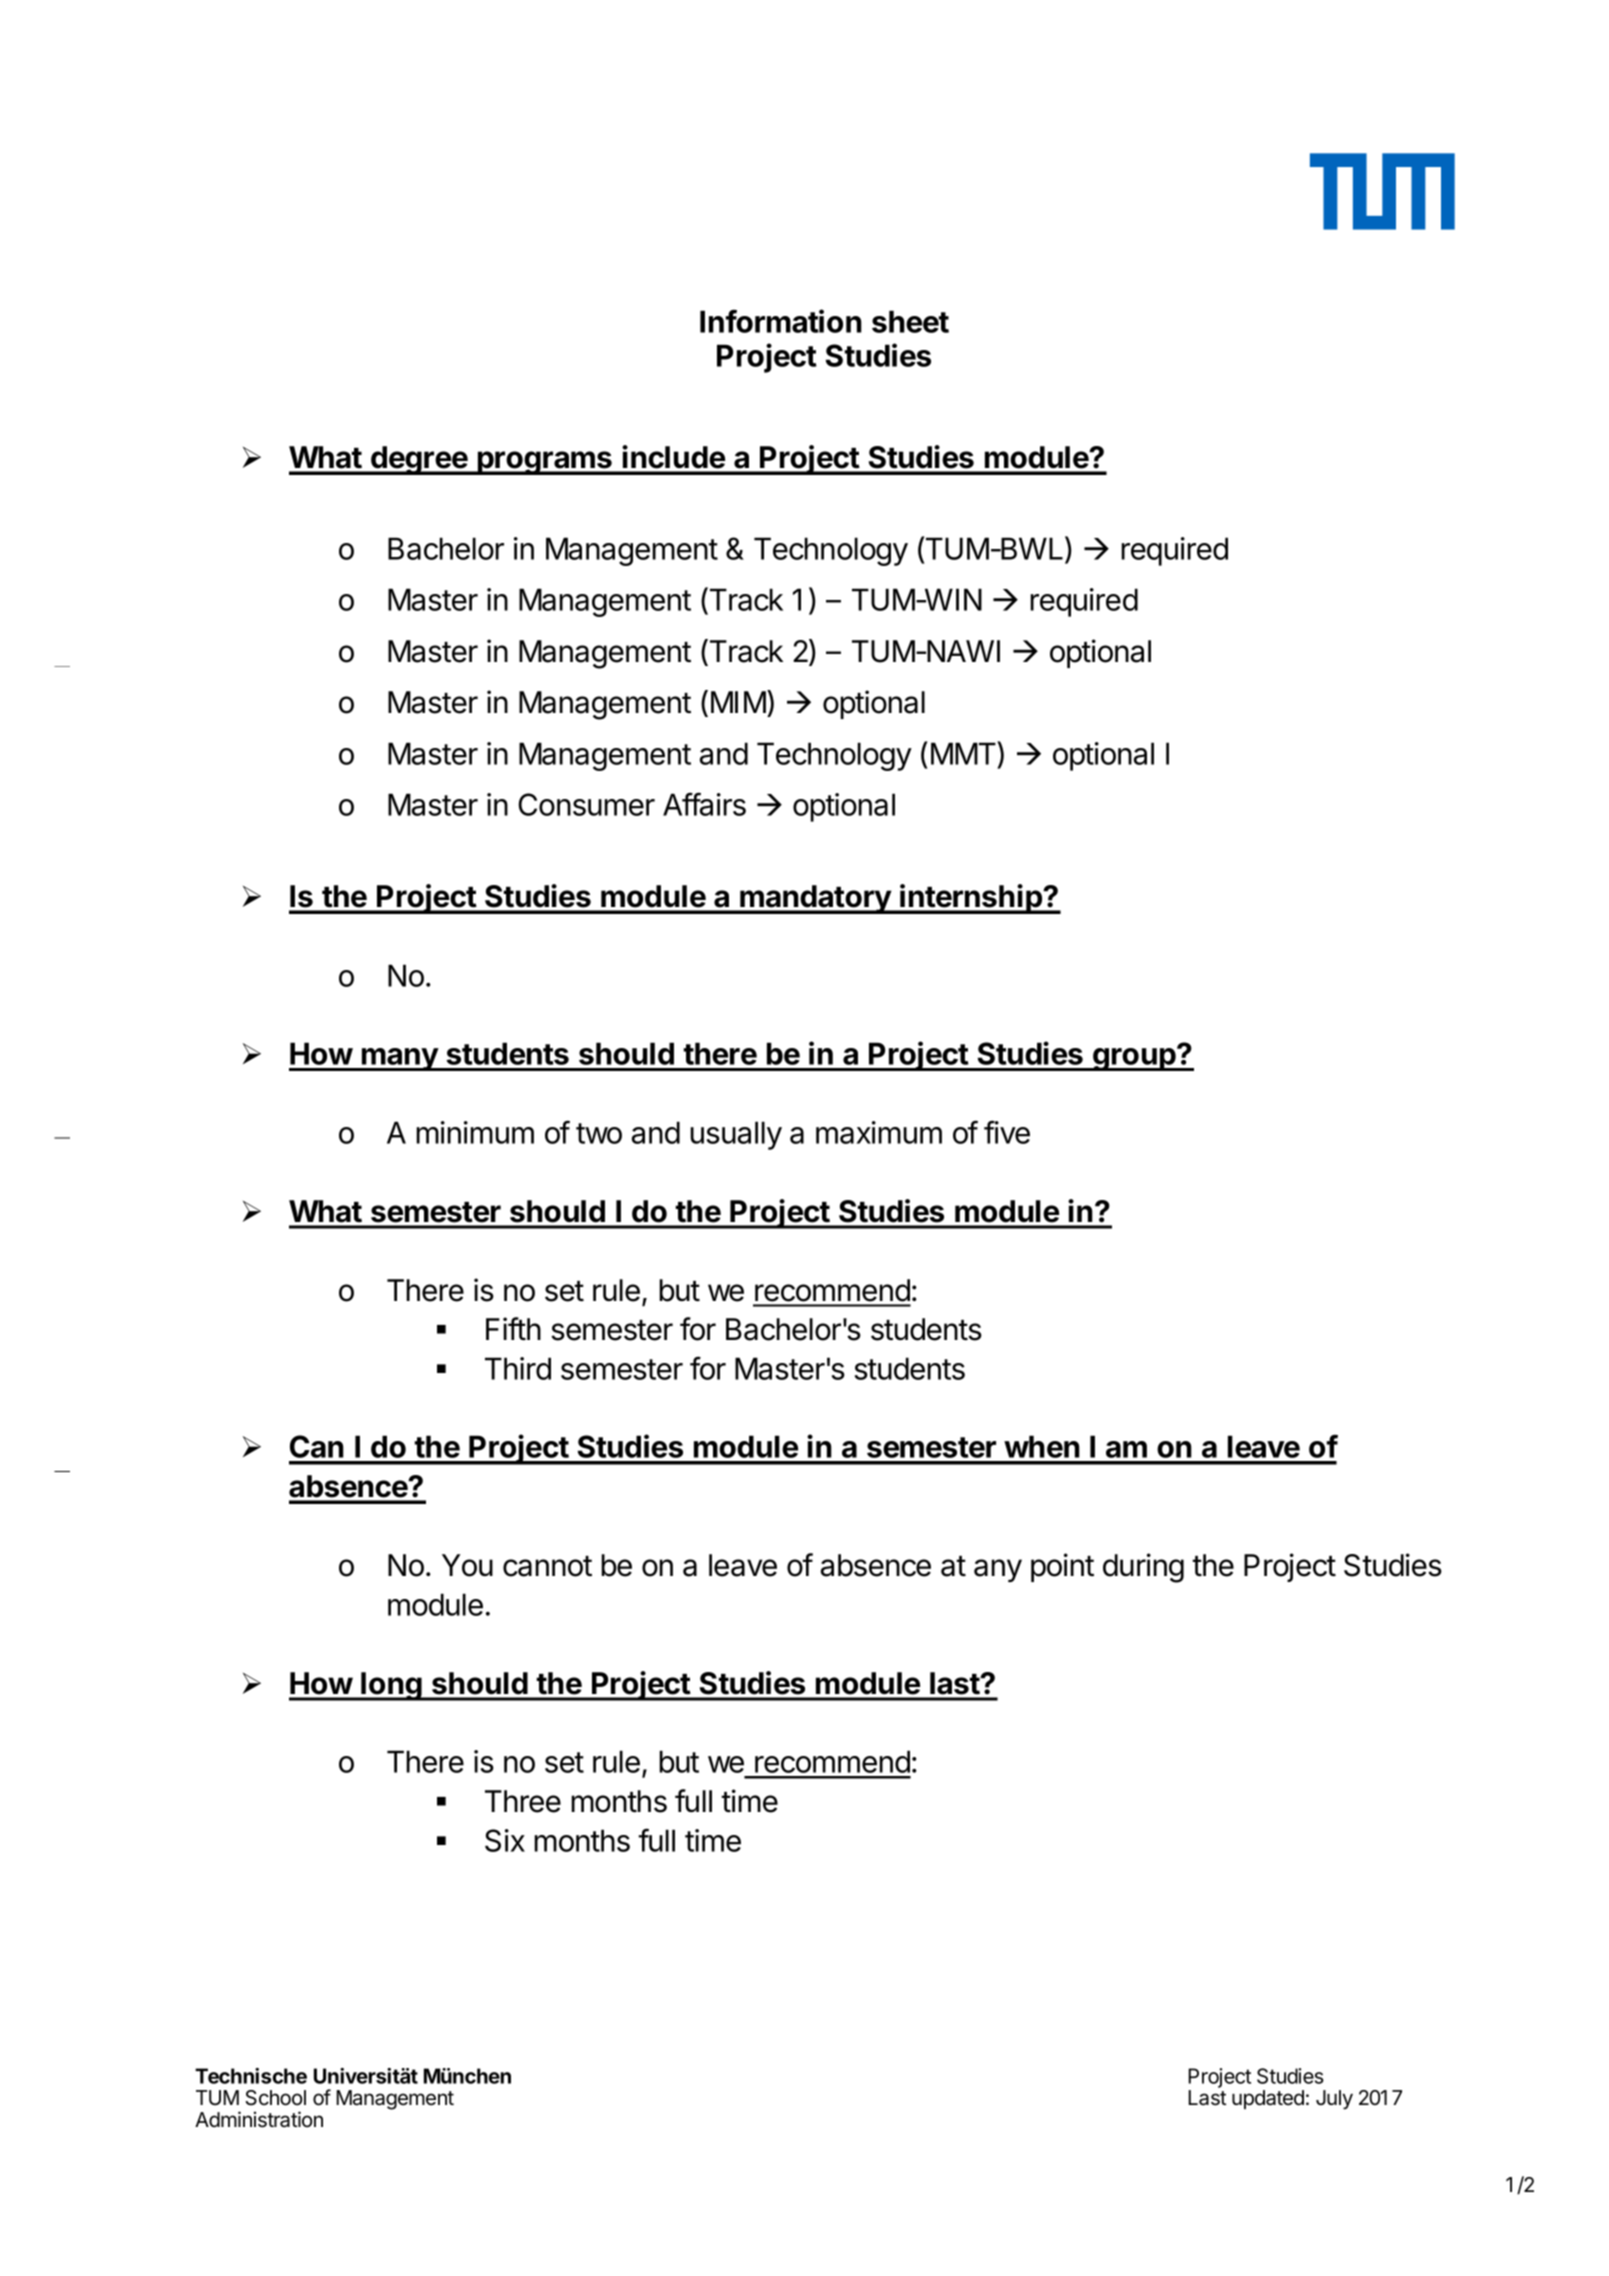  I want to click on minimum, so click(475, 1132).
